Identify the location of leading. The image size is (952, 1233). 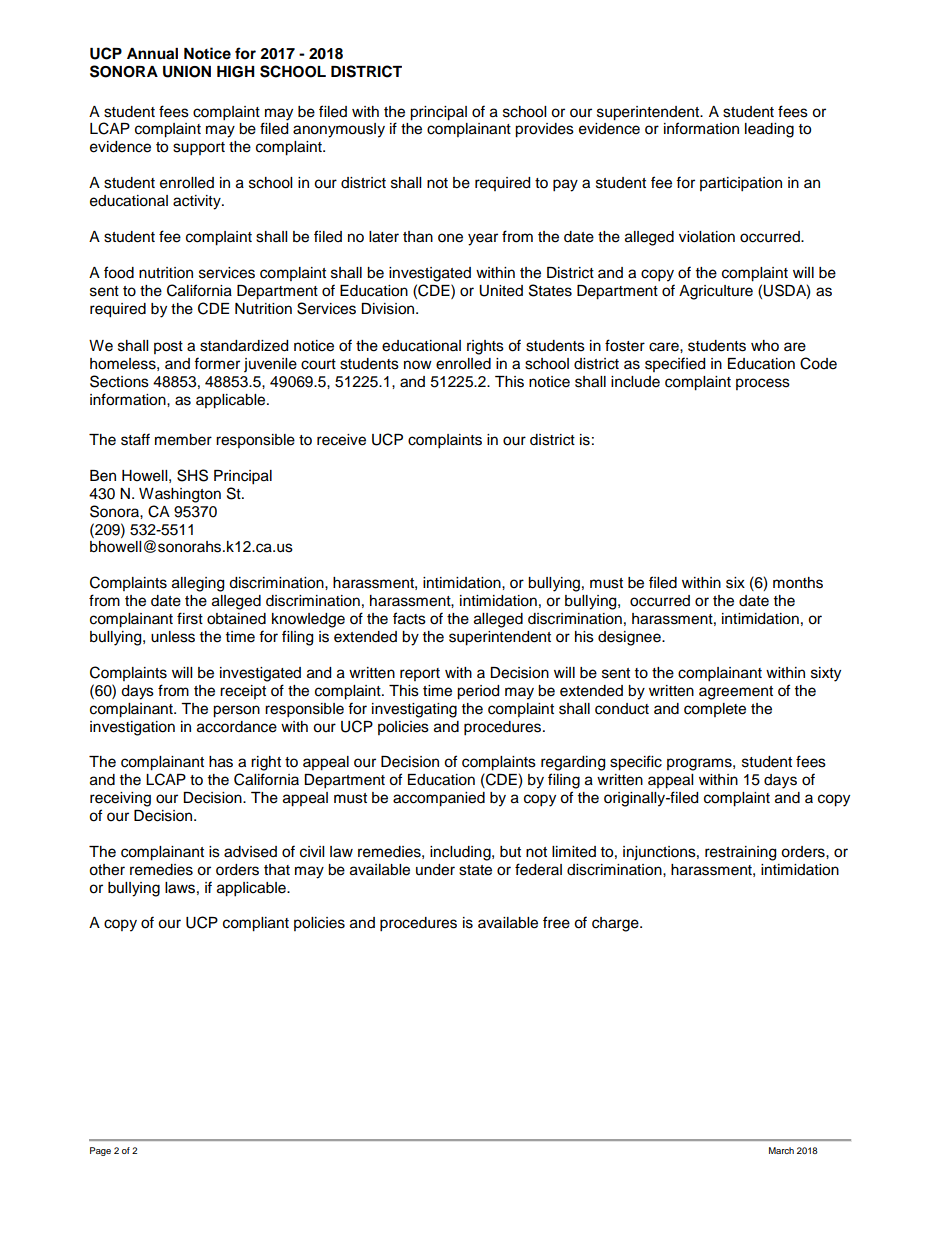
(769, 130).
